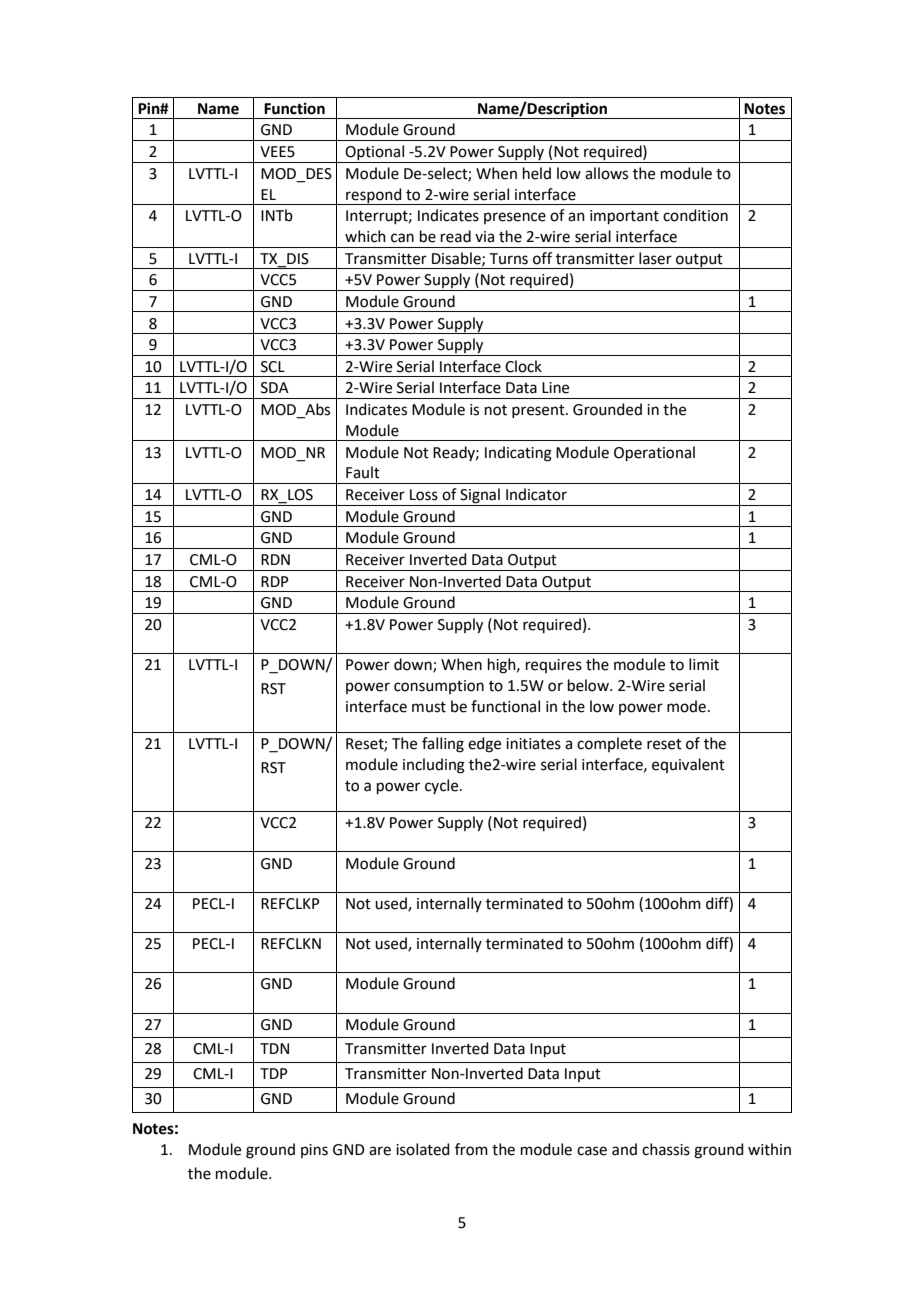 The height and width of the screenshot is (1308, 924). What do you see at coordinates (374, 196) in the screenshot?
I see `respond` at bounding box center [374, 196].
